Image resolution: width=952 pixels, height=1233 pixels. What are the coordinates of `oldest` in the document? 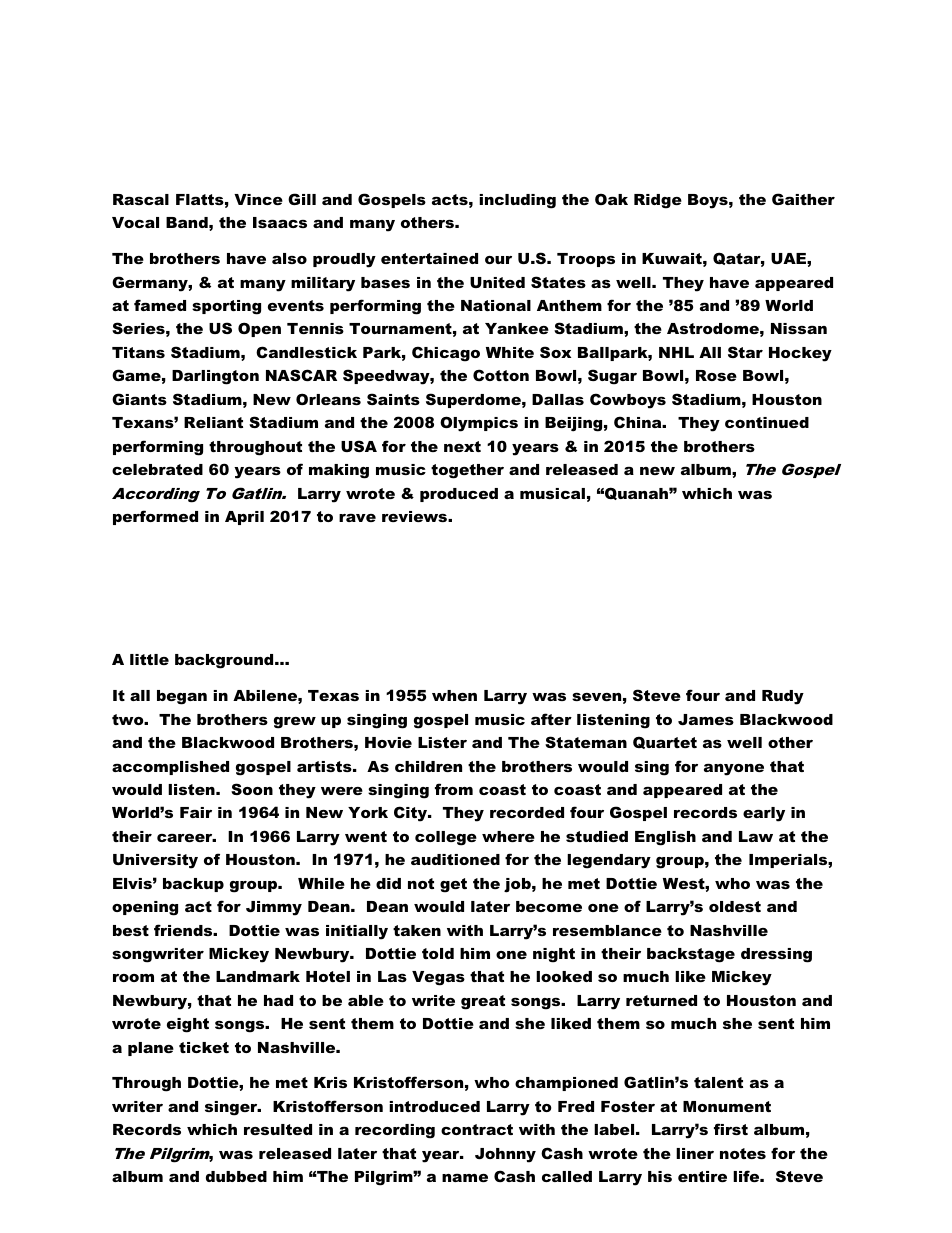 It's located at (735, 906).
